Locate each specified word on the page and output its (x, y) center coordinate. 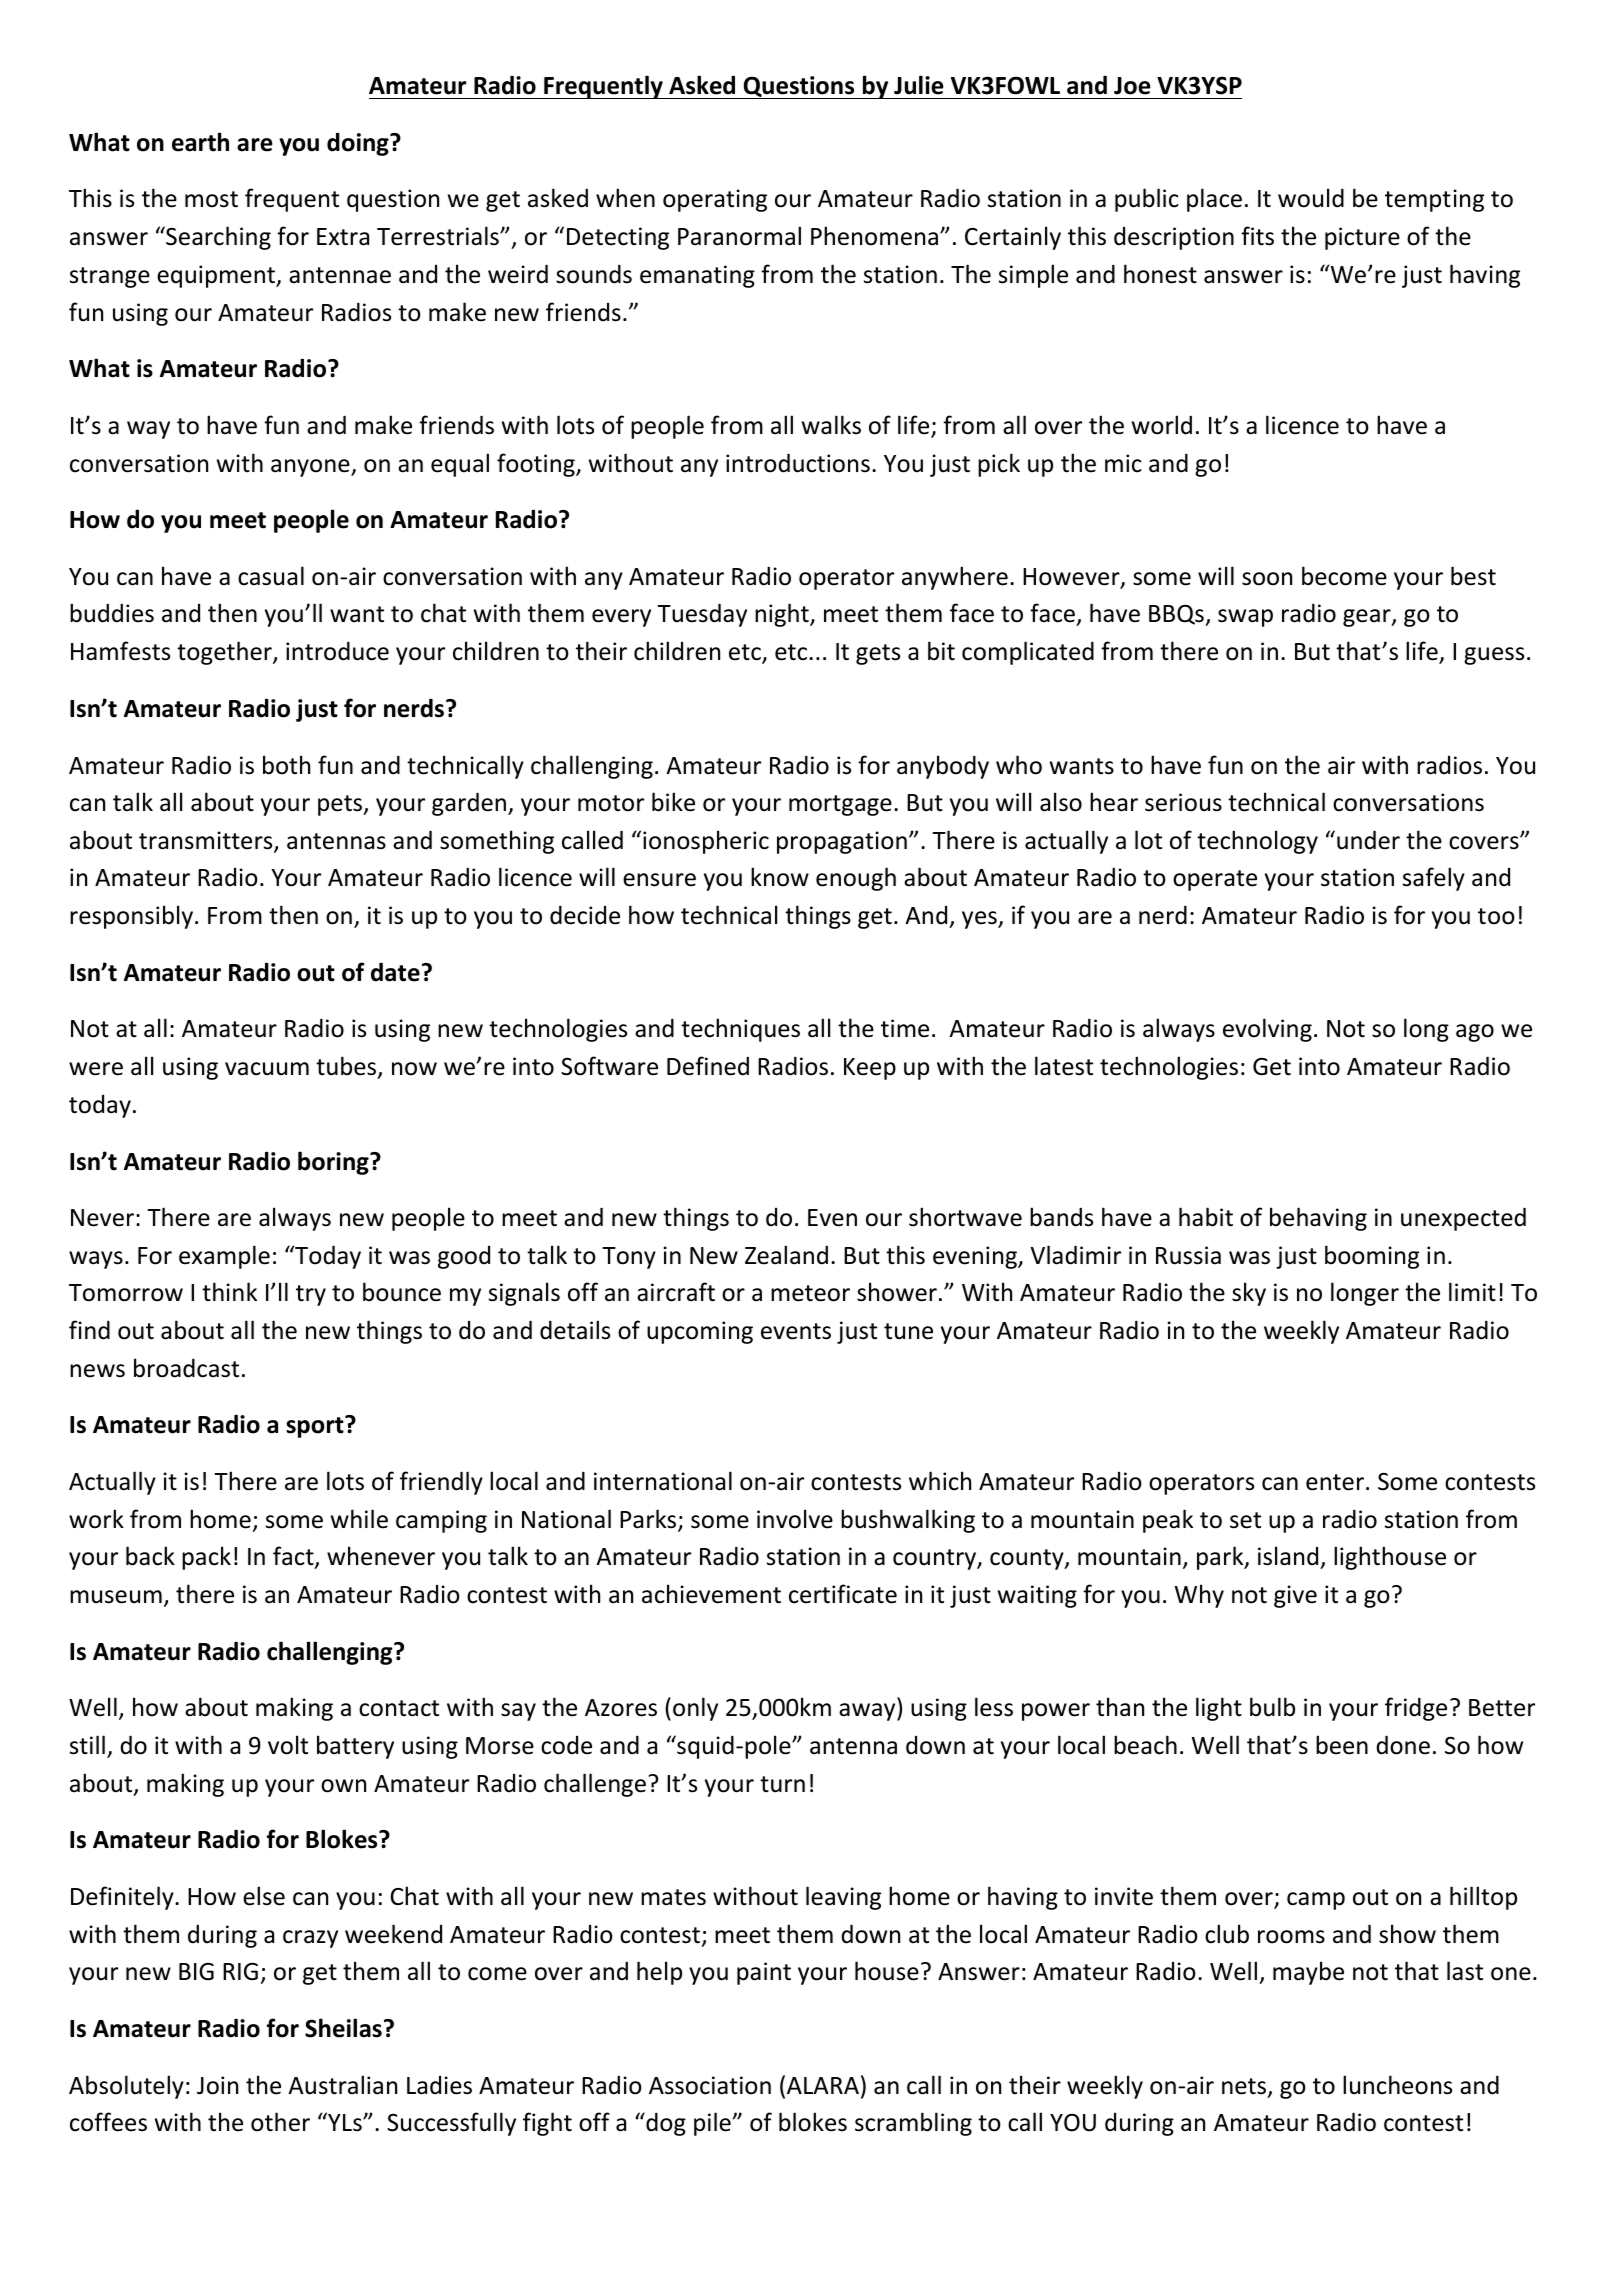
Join (217, 2085)
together (225, 653)
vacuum (267, 1069)
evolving (1267, 1030)
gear (1368, 618)
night (783, 615)
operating (715, 200)
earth (200, 142)
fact (294, 1557)
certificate (843, 1594)
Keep (870, 1069)
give (1295, 1596)
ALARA (823, 2085)
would (1311, 198)
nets (1245, 2087)
